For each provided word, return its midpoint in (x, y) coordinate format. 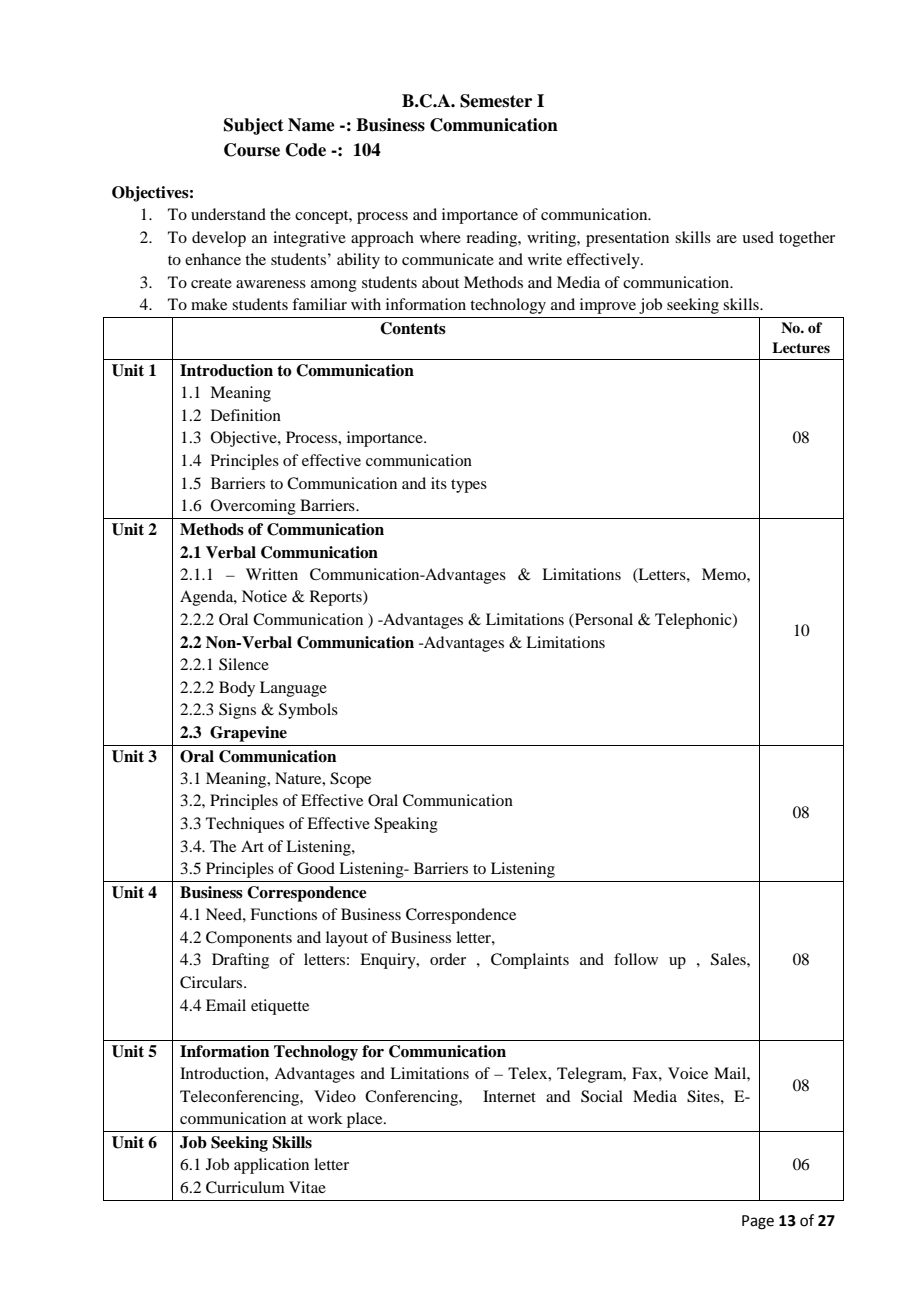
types (469, 486)
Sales (729, 959)
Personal (603, 620)
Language (293, 689)
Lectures (801, 347)
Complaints (530, 961)
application (271, 1166)
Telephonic (694, 621)
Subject (254, 126)
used (758, 237)
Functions (283, 914)
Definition (246, 415)
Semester (496, 101)
